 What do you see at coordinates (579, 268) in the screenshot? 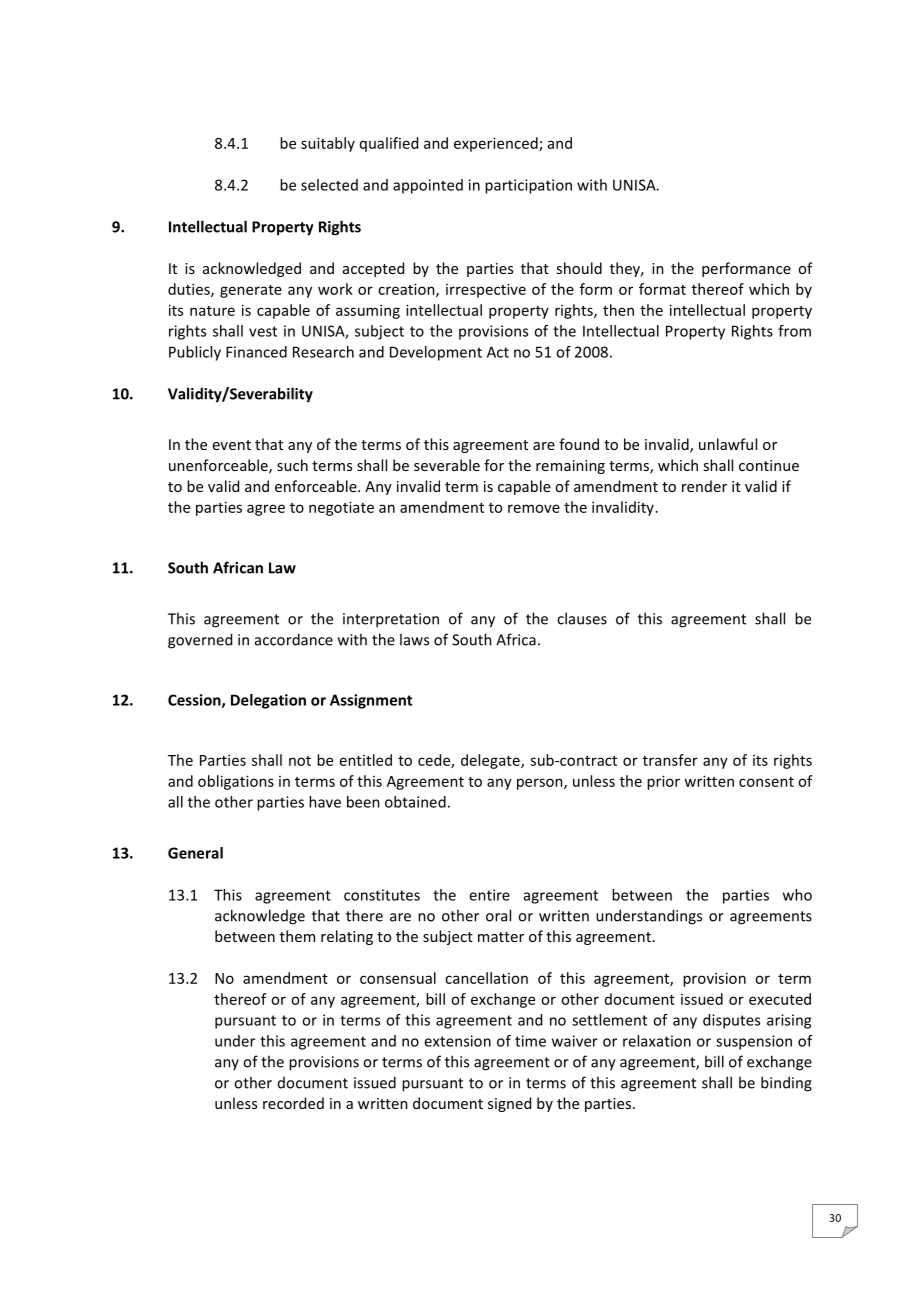
I see `should` at bounding box center [579, 268].
